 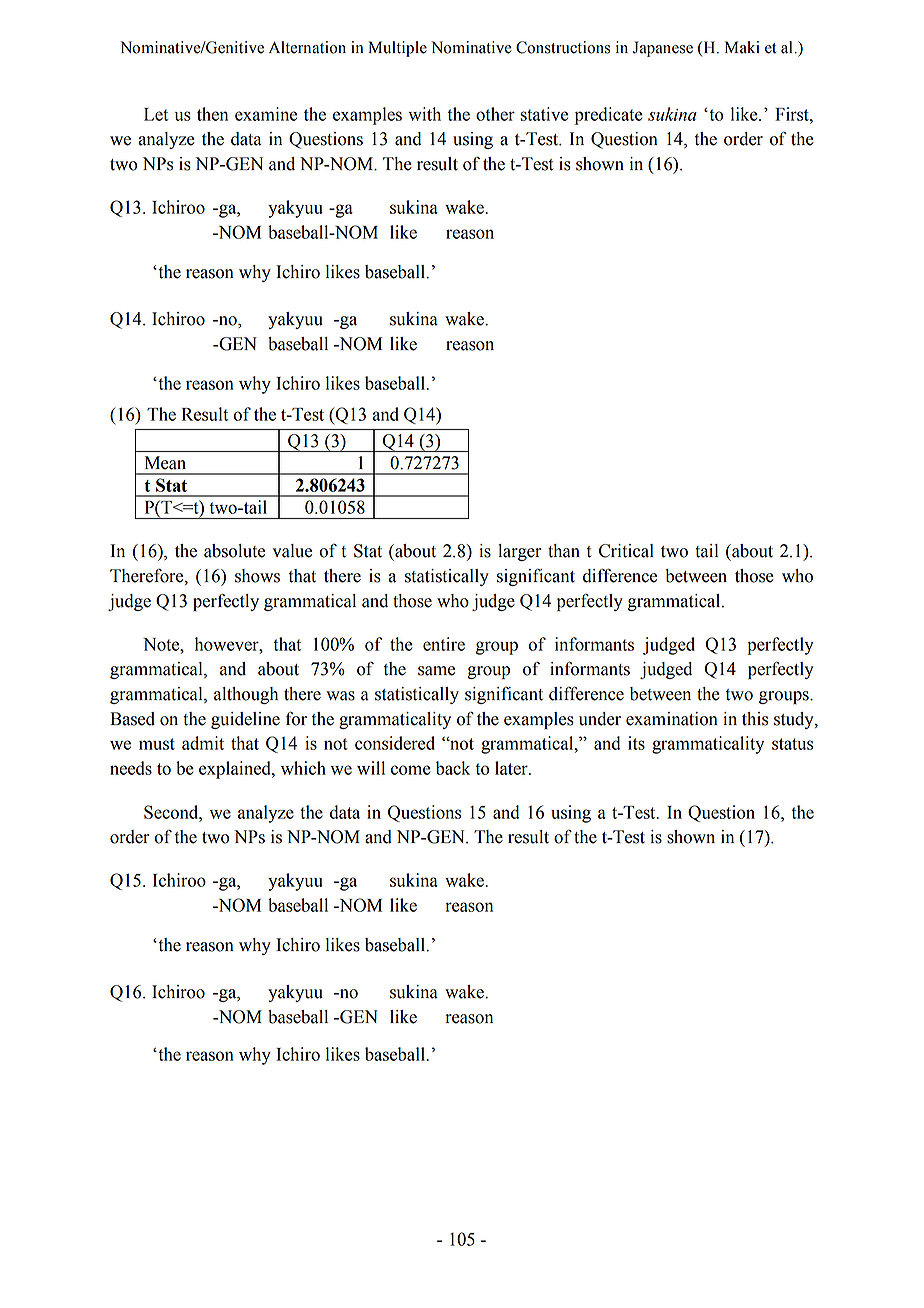 What do you see at coordinates (165, 463) in the screenshot?
I see `Mean` at bounding box center [165, 463].
